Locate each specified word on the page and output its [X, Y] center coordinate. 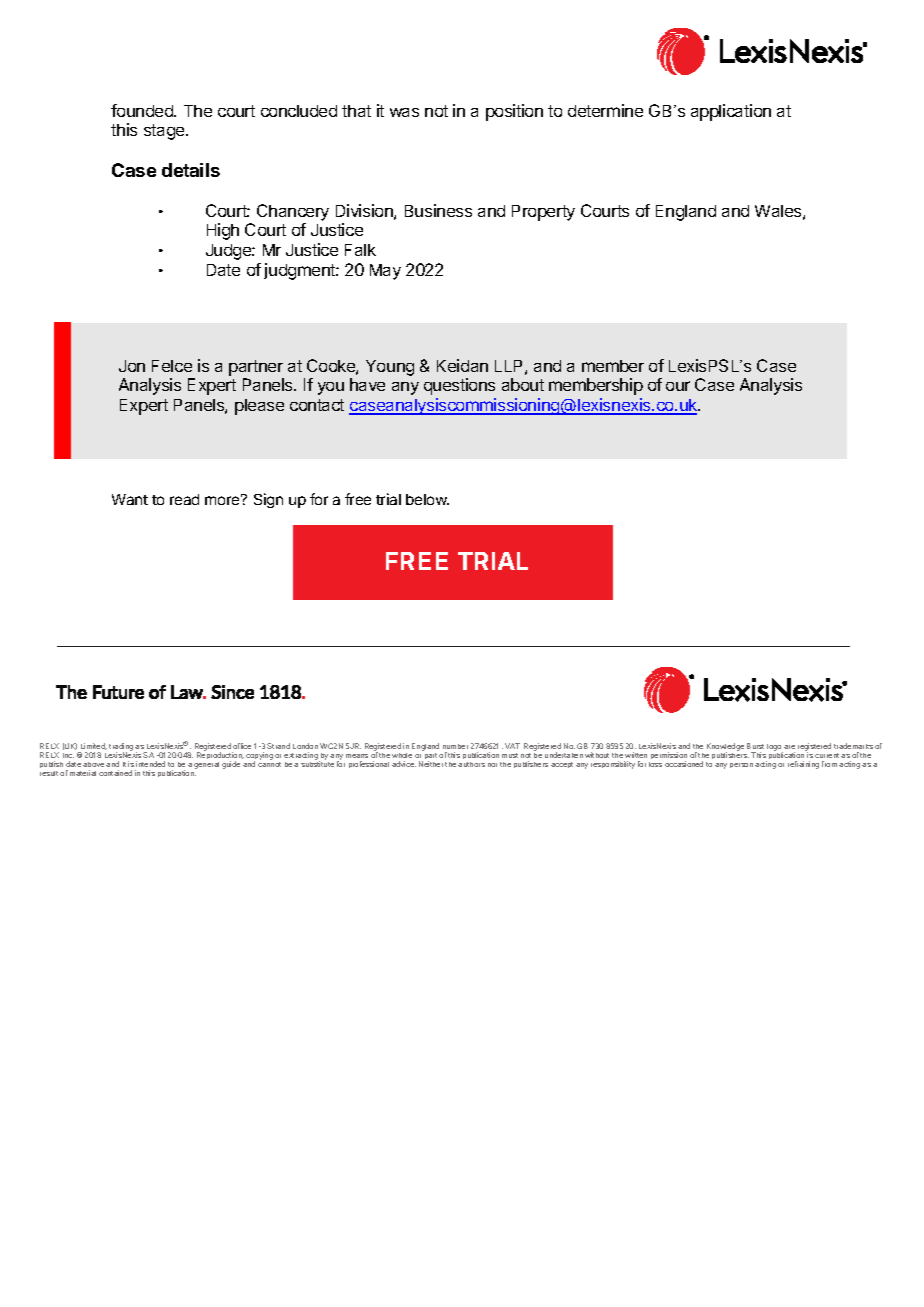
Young [390, 368]
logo [775, 749]
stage [165, 132]
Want [130, 499]
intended [150, 764]
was [404, 112]
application [731, 112]
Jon [132, 366]
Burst [755, 746]
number [455, 746]
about [523, 384]
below [427, 499]
